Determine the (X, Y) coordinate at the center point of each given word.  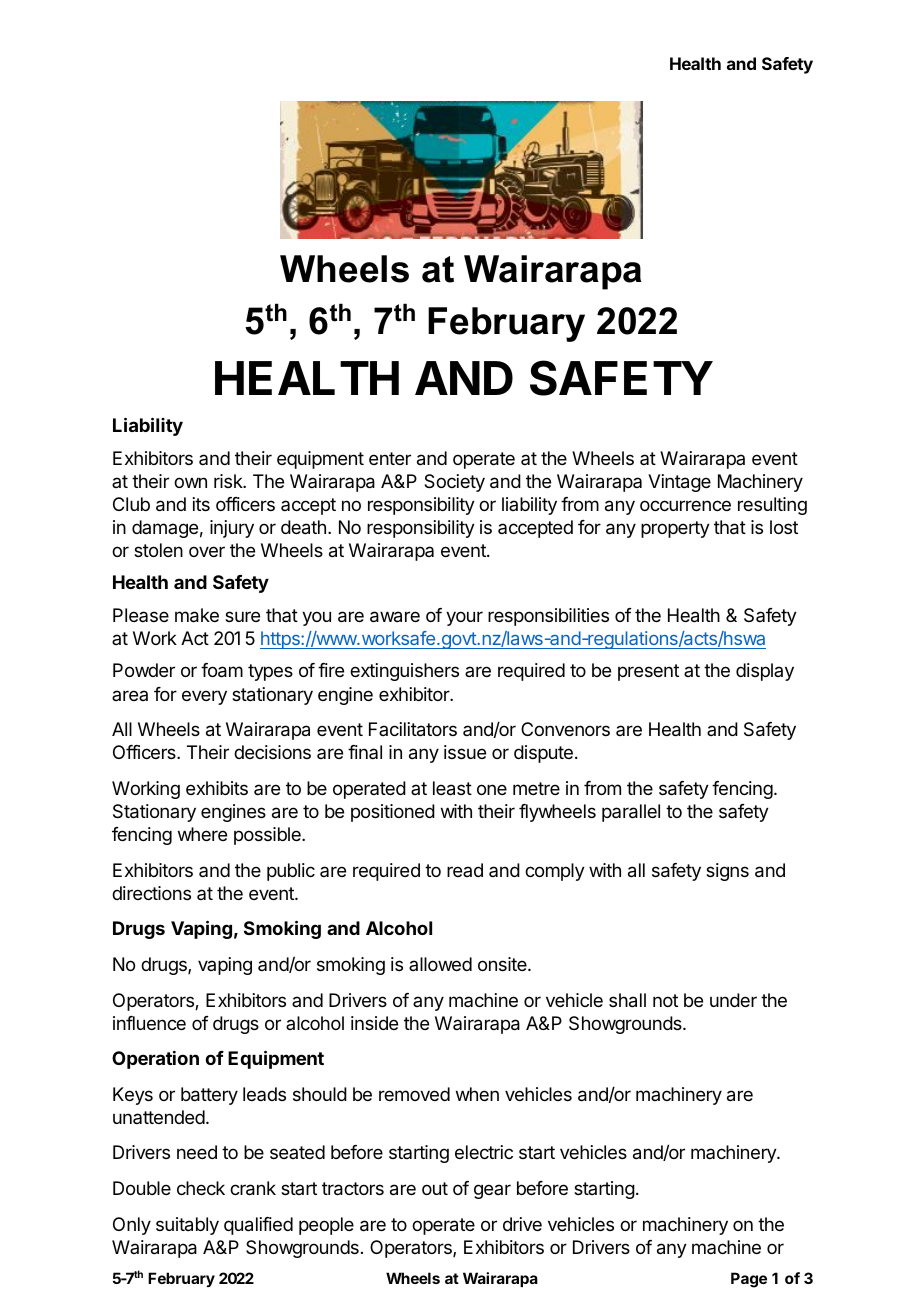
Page (749, 1280)
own (190, 482)
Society (454, 483)
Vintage (679, 483)
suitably (187, 1226)
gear (492, 1191)
